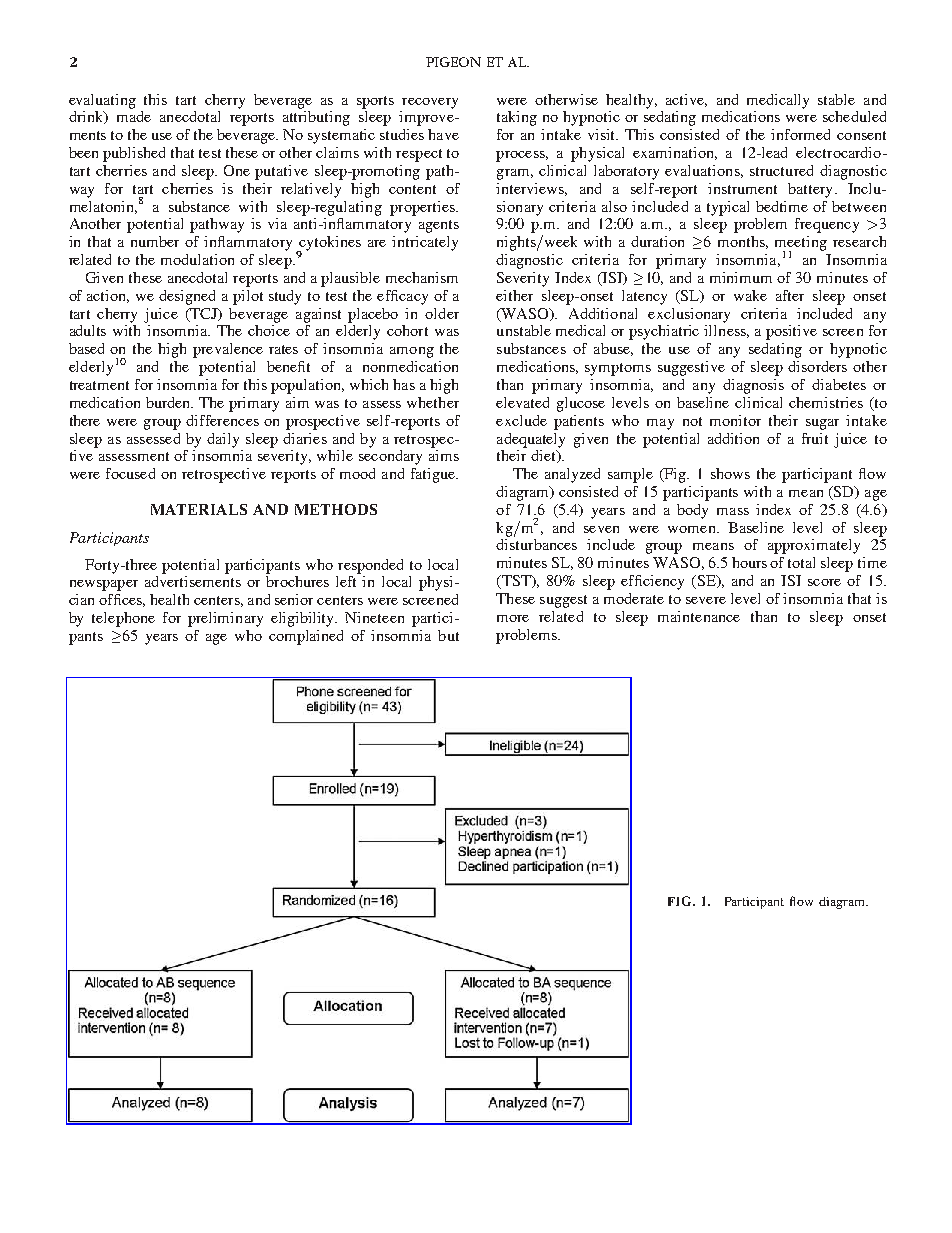 The width and height of the page is (952, 1233). Describe the element at coordinates (134, 116) in the page. I see `made` at that location.
